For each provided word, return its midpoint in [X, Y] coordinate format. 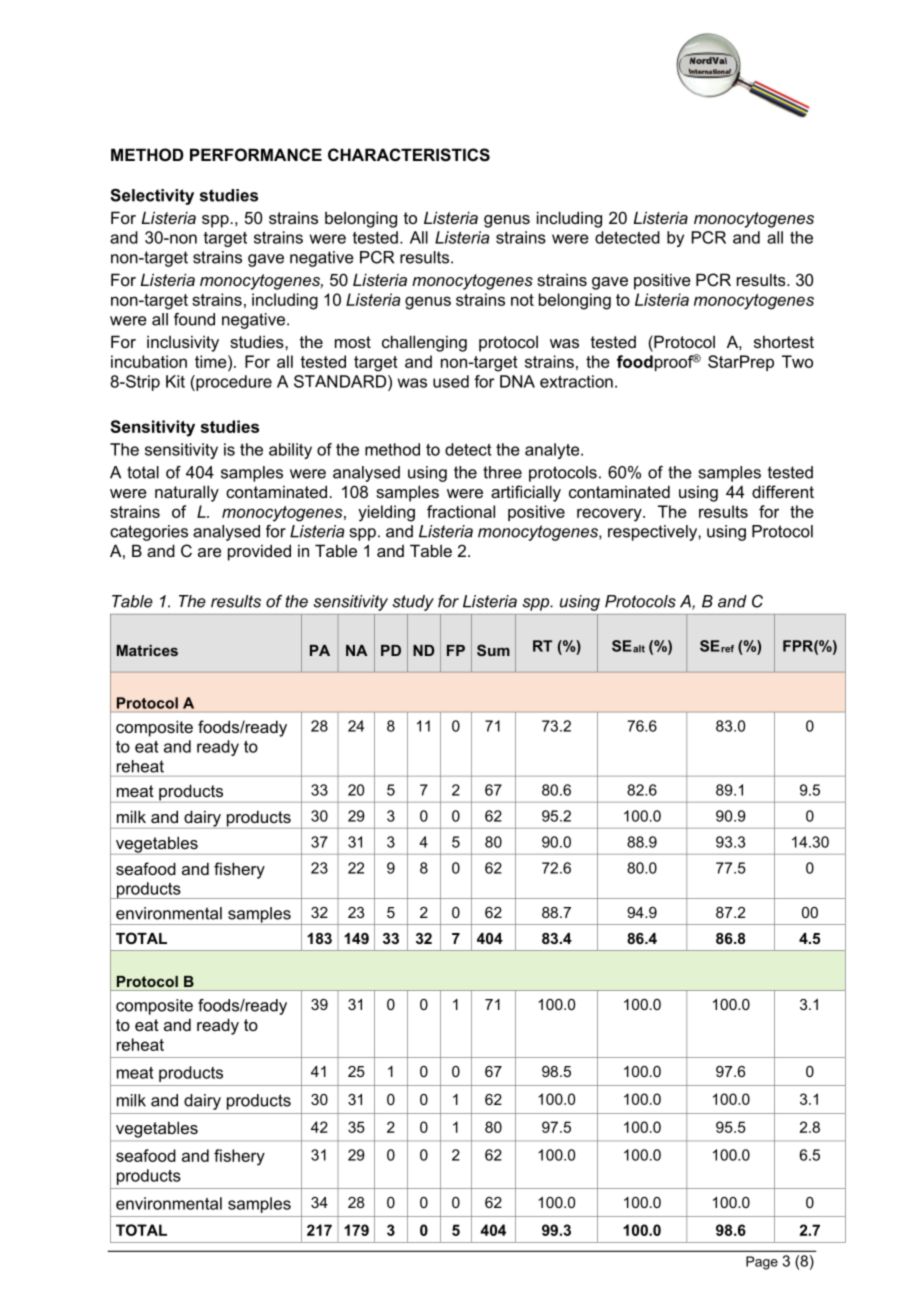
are [209, 552]
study [413, 603]
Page [762, 1263]
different [783, 491]
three [502, 472]
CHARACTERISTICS [409, 155]
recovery [610, 515]
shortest [784, 341]
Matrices [147, 650]
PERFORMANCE [256, 154]
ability [290, 451]
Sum [493, 650]
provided [259, 552]
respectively [653, 533]
